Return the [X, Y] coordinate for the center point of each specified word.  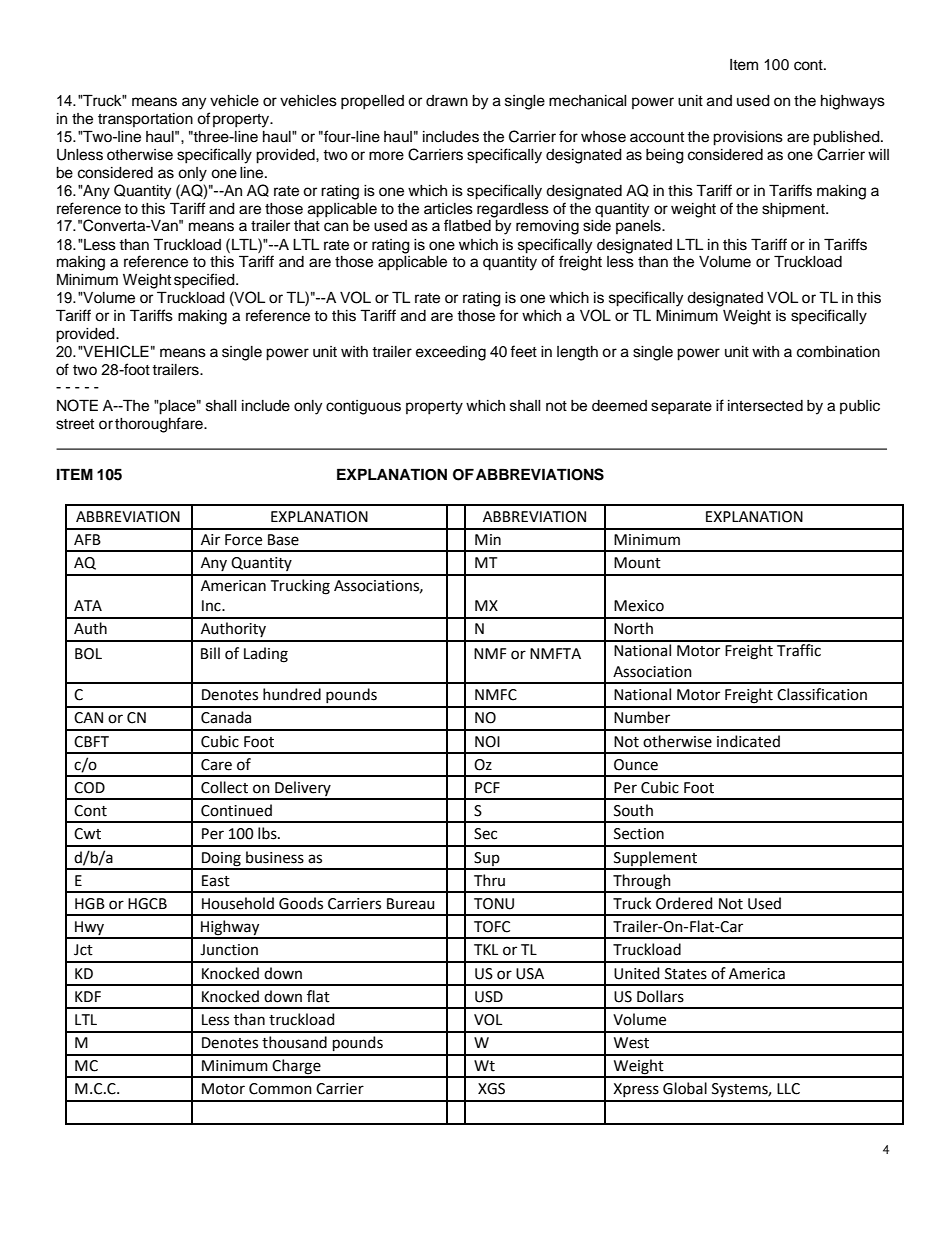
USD [489, 997]
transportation [145, 120]
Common [280, 1089]
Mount [637, 563]
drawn [447, 101]
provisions [748, 138]
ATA [88, 605]
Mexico [639, 606]
